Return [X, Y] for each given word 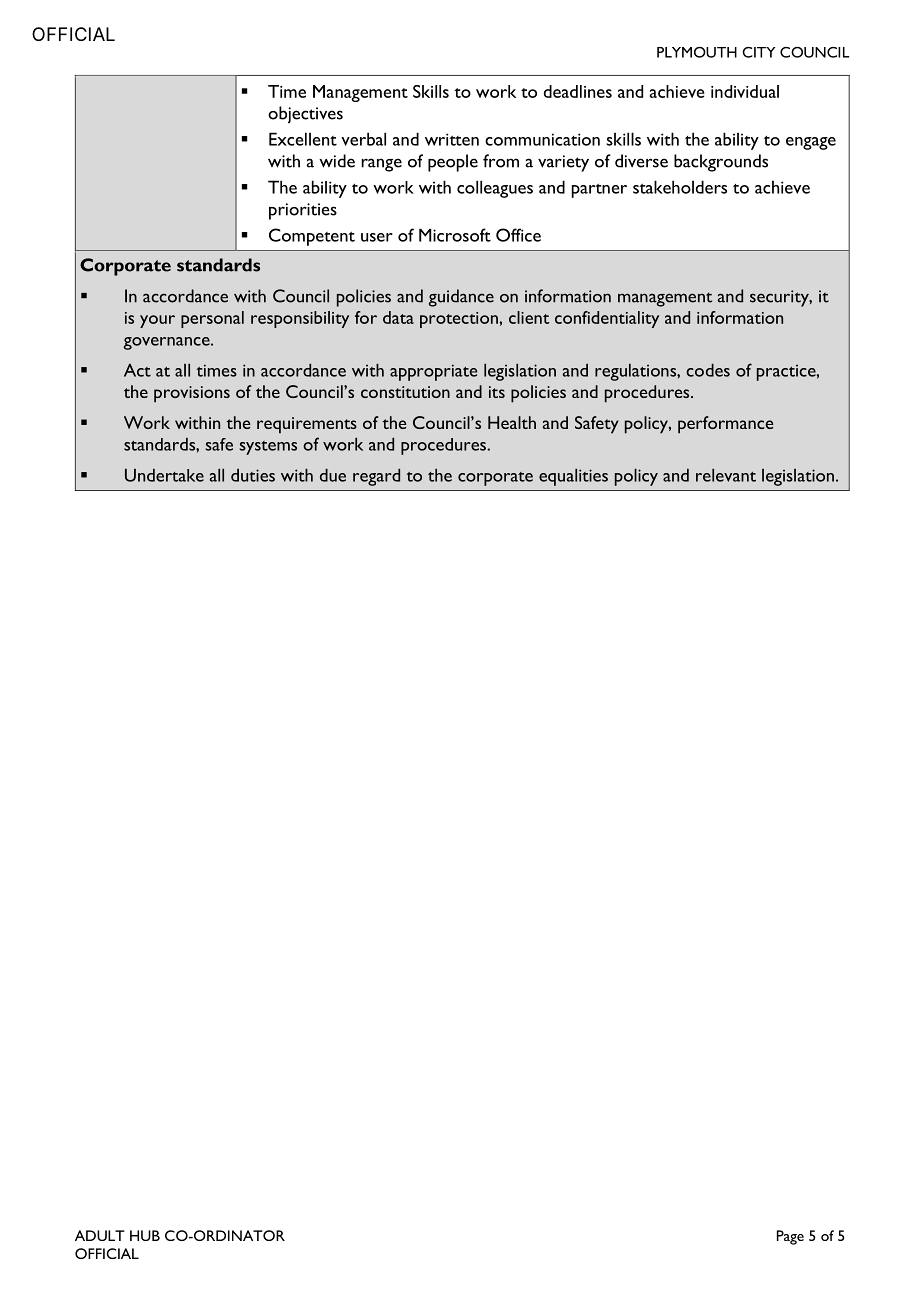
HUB [145, 1235]
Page [790, 1237]
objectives [305, 114]
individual [745, 91]
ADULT [100, 1235]
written [452, 139]
